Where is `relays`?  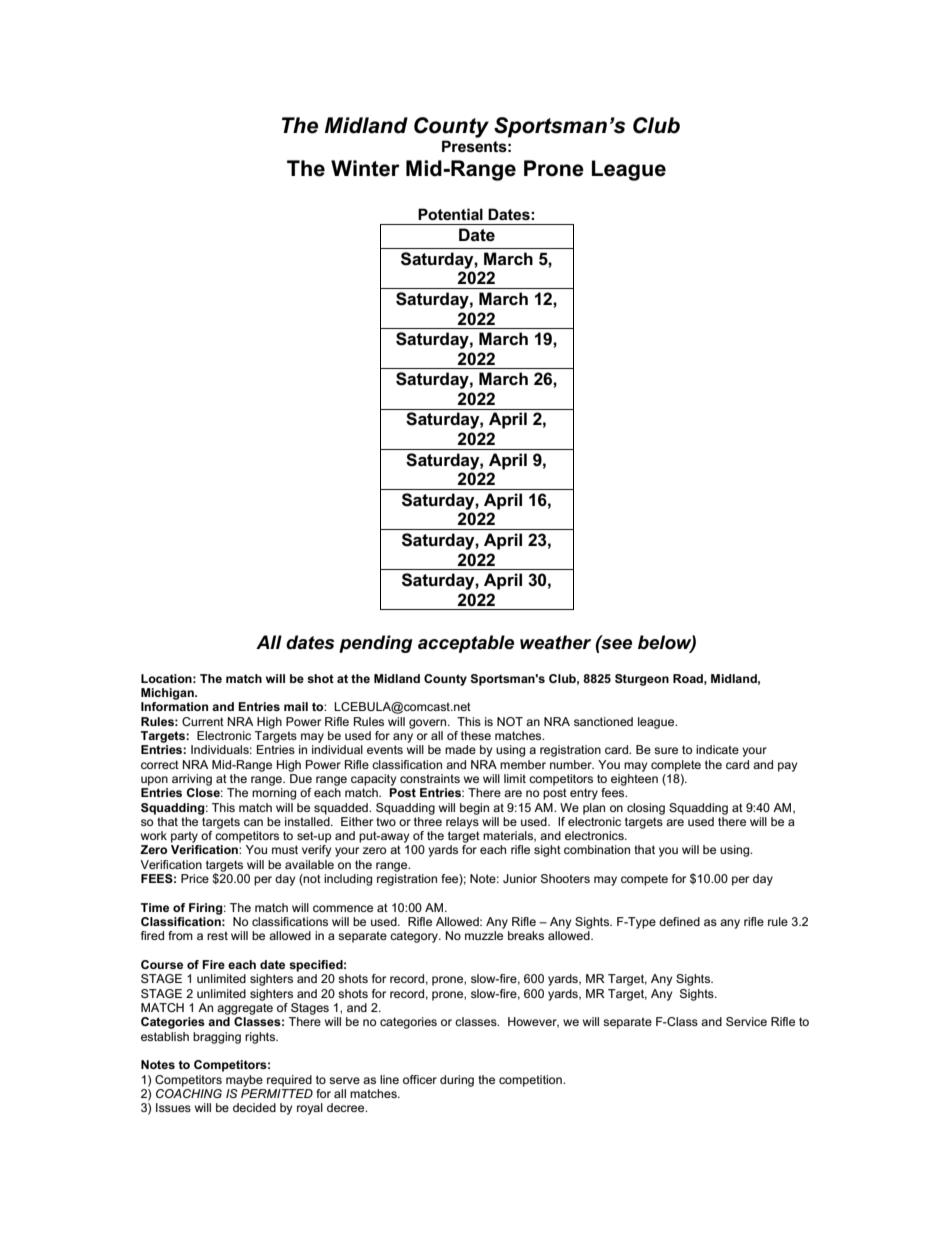 relays is located at coordinates (462, 821).
